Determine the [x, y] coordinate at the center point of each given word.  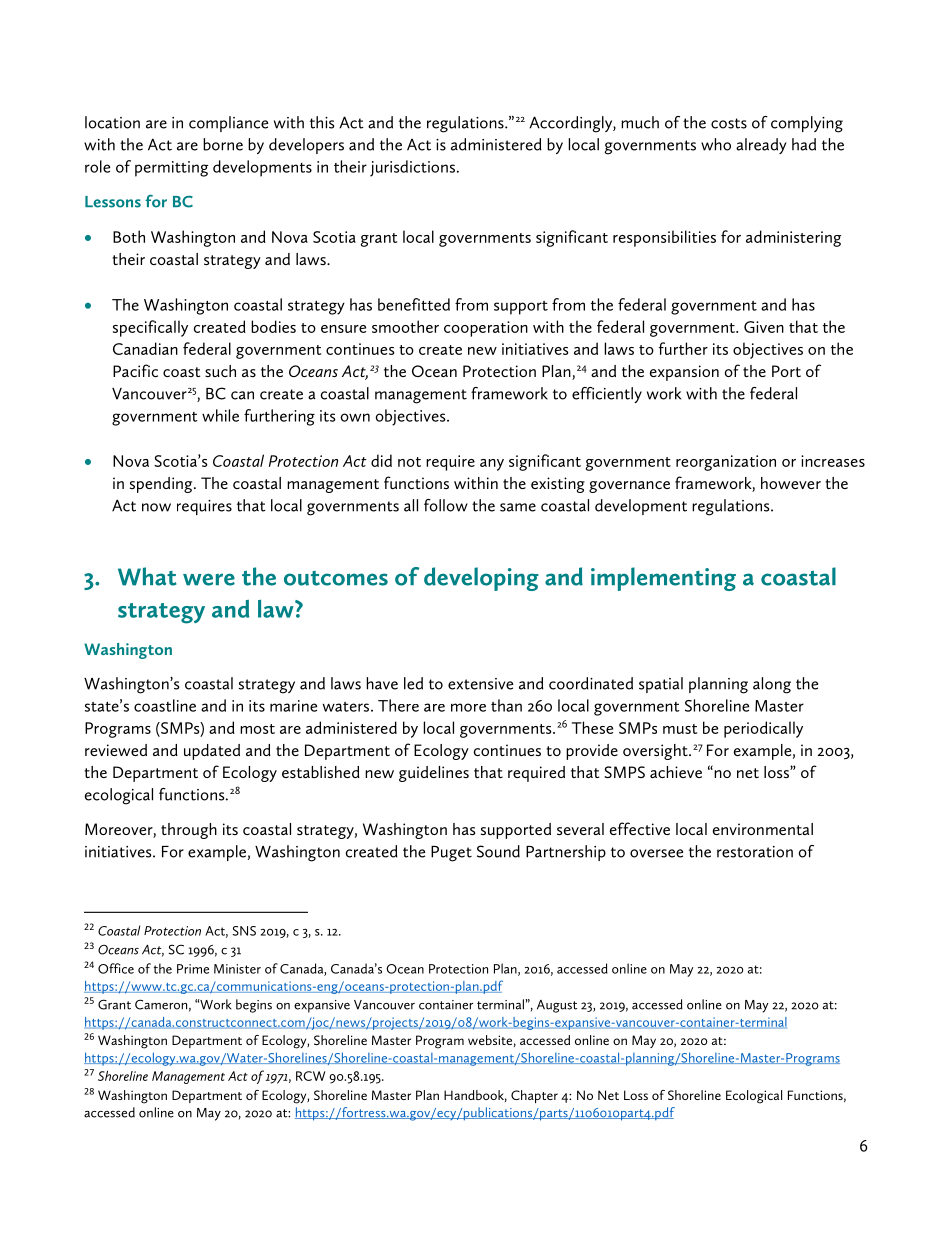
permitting [171, 169]
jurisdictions [414, 168]
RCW [310, 1076]
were [209, 579]
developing [481, 579]
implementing [663, 579]
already [761, 146]
